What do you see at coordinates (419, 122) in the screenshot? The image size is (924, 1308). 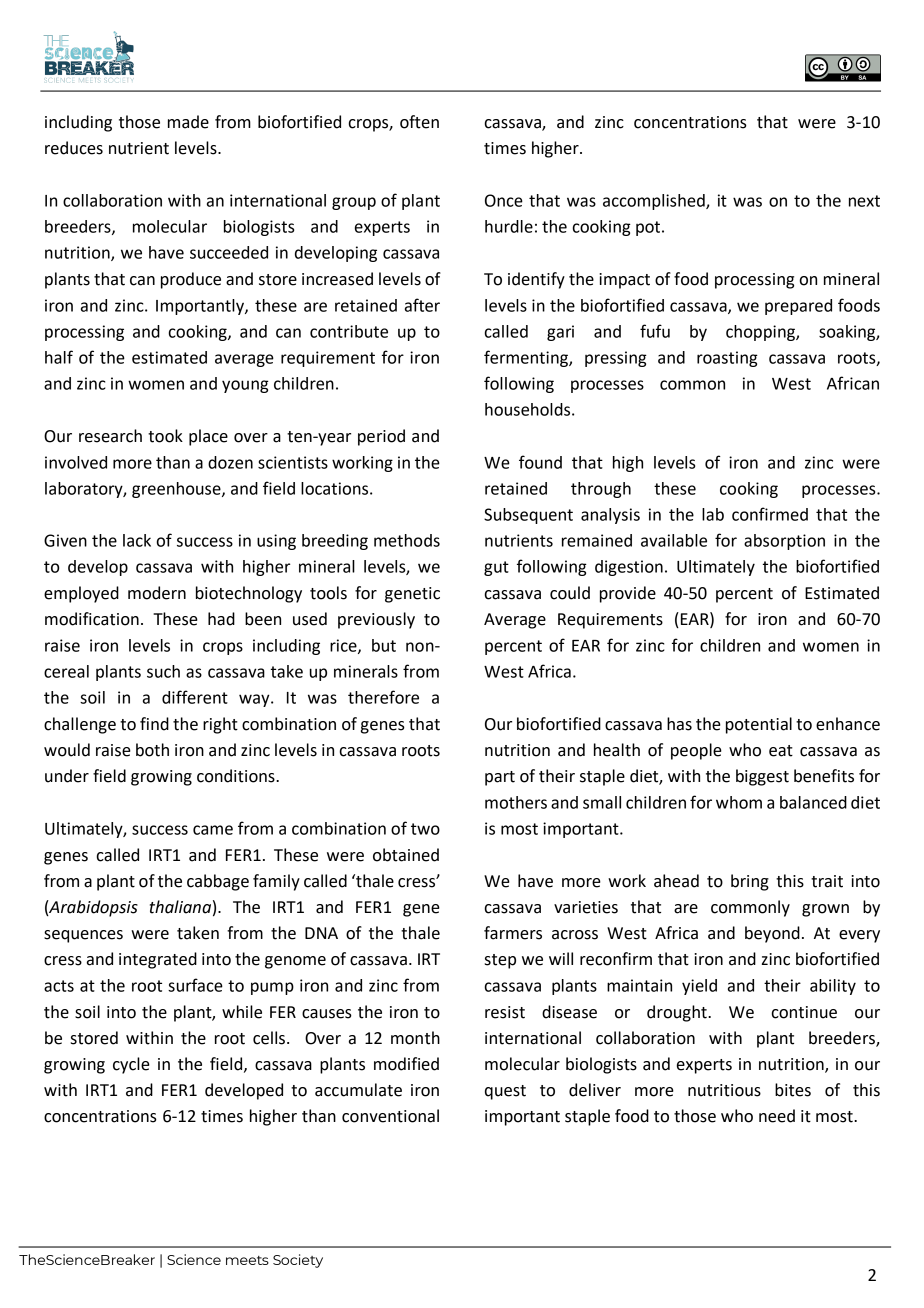 I see `often` at bounding box center [419, 122].
